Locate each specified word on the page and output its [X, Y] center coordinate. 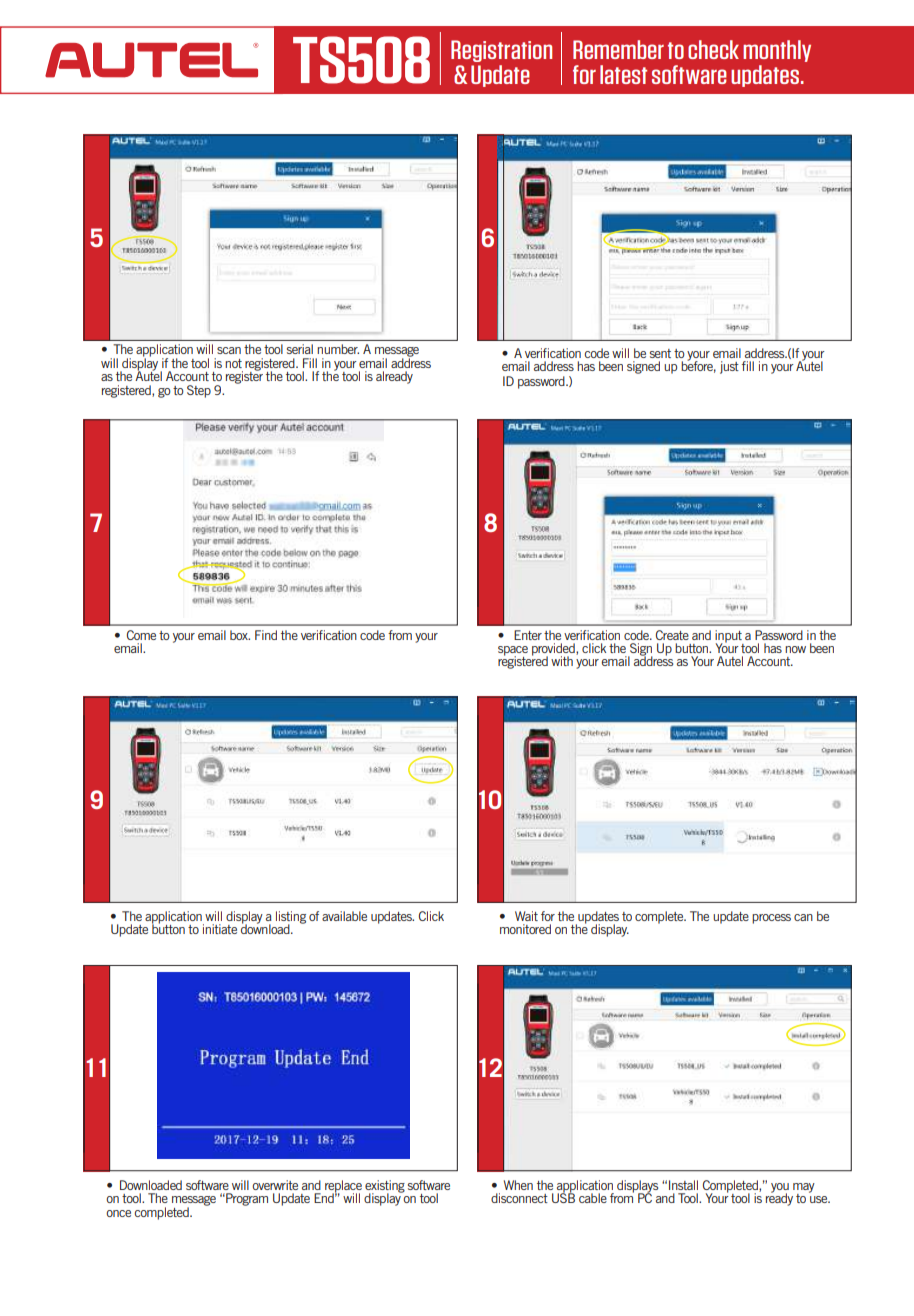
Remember [618, 49]
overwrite [275, 1185]
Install [683, 1185]
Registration [501, 51]
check [713, 49]
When [518, 1185]
